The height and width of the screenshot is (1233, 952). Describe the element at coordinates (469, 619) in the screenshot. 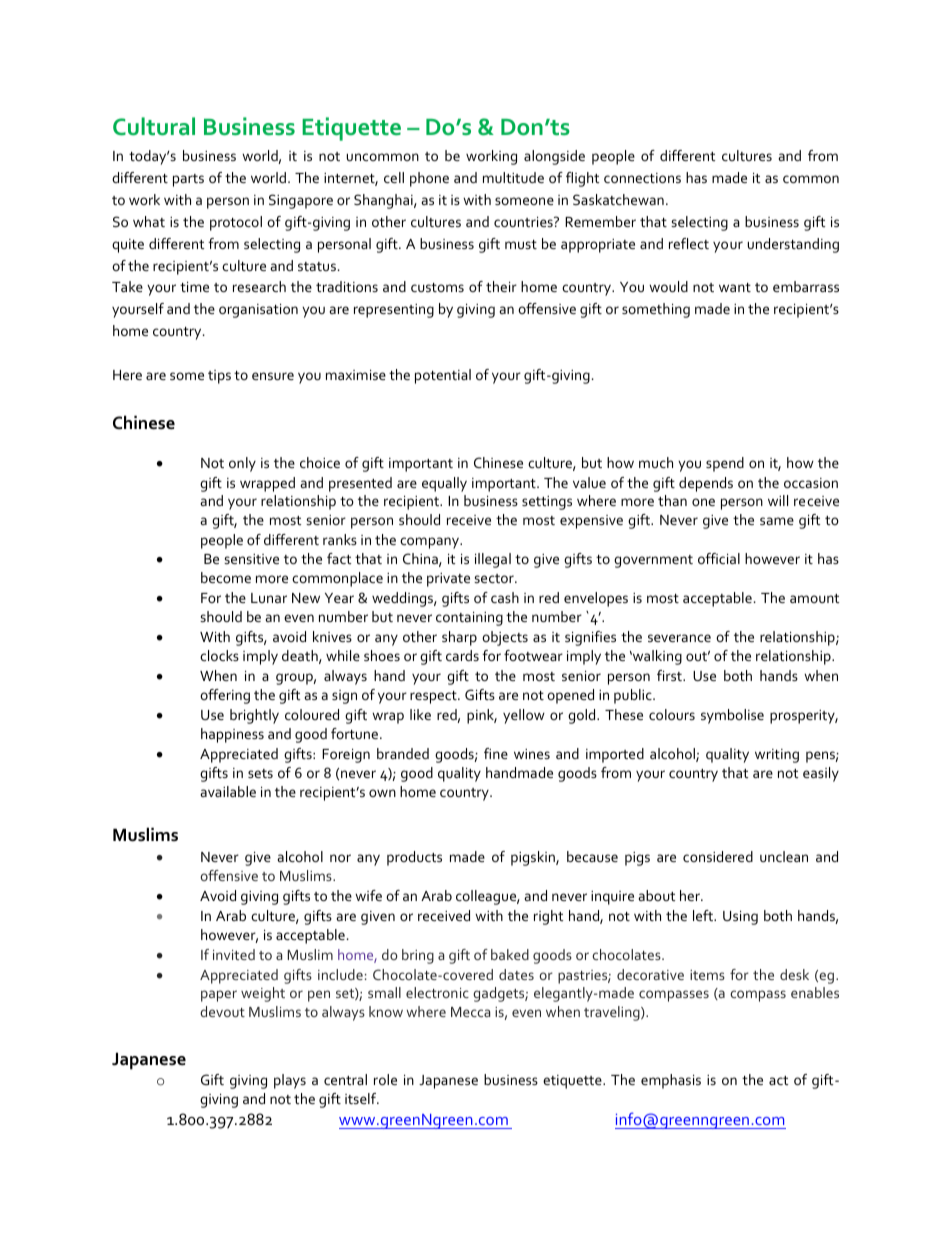

I see `containing` at that location.
